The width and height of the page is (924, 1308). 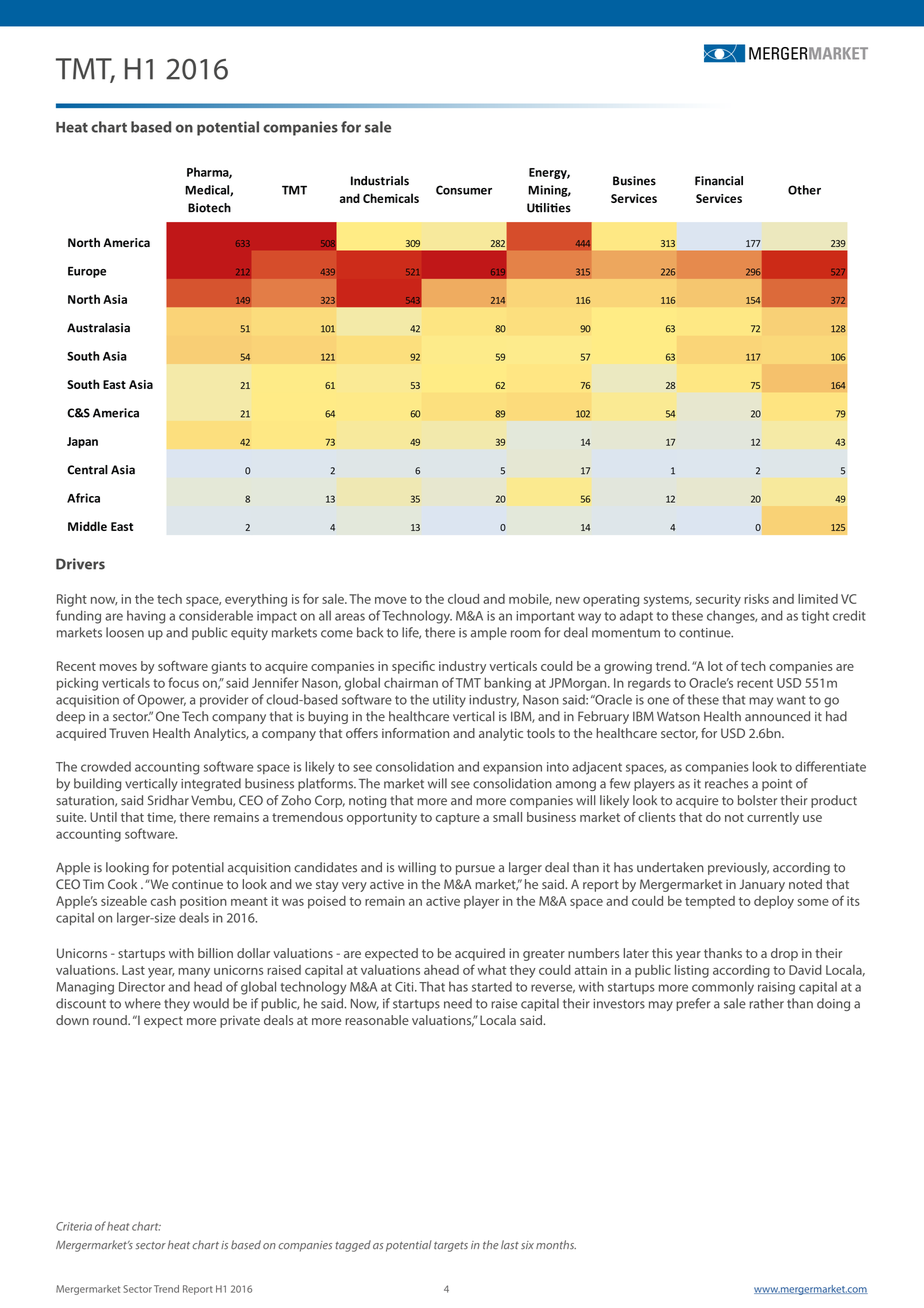 I want to click on what, so click(x=492, y=970).
